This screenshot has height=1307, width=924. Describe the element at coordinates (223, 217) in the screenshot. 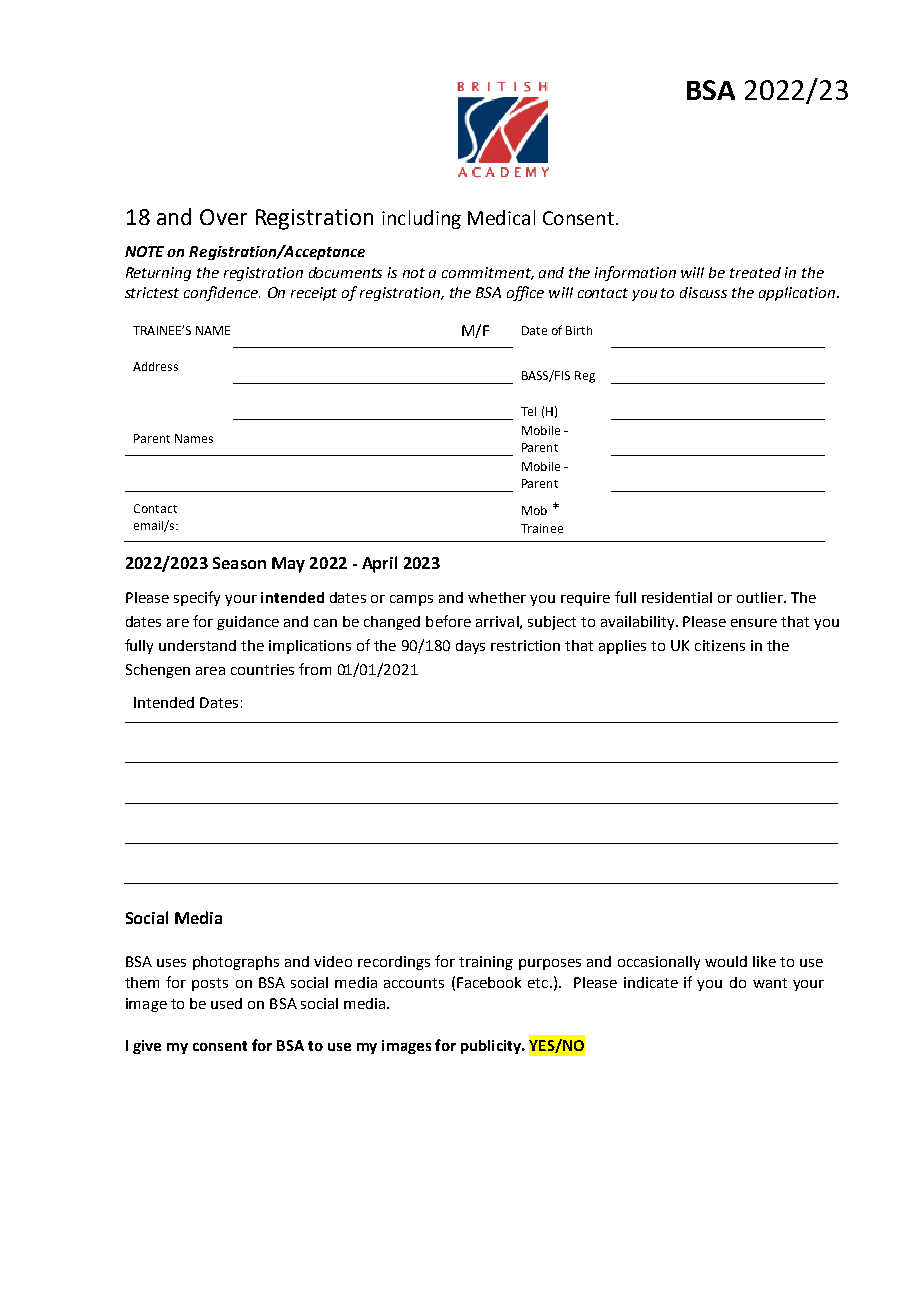

I see `Over` at that location.
